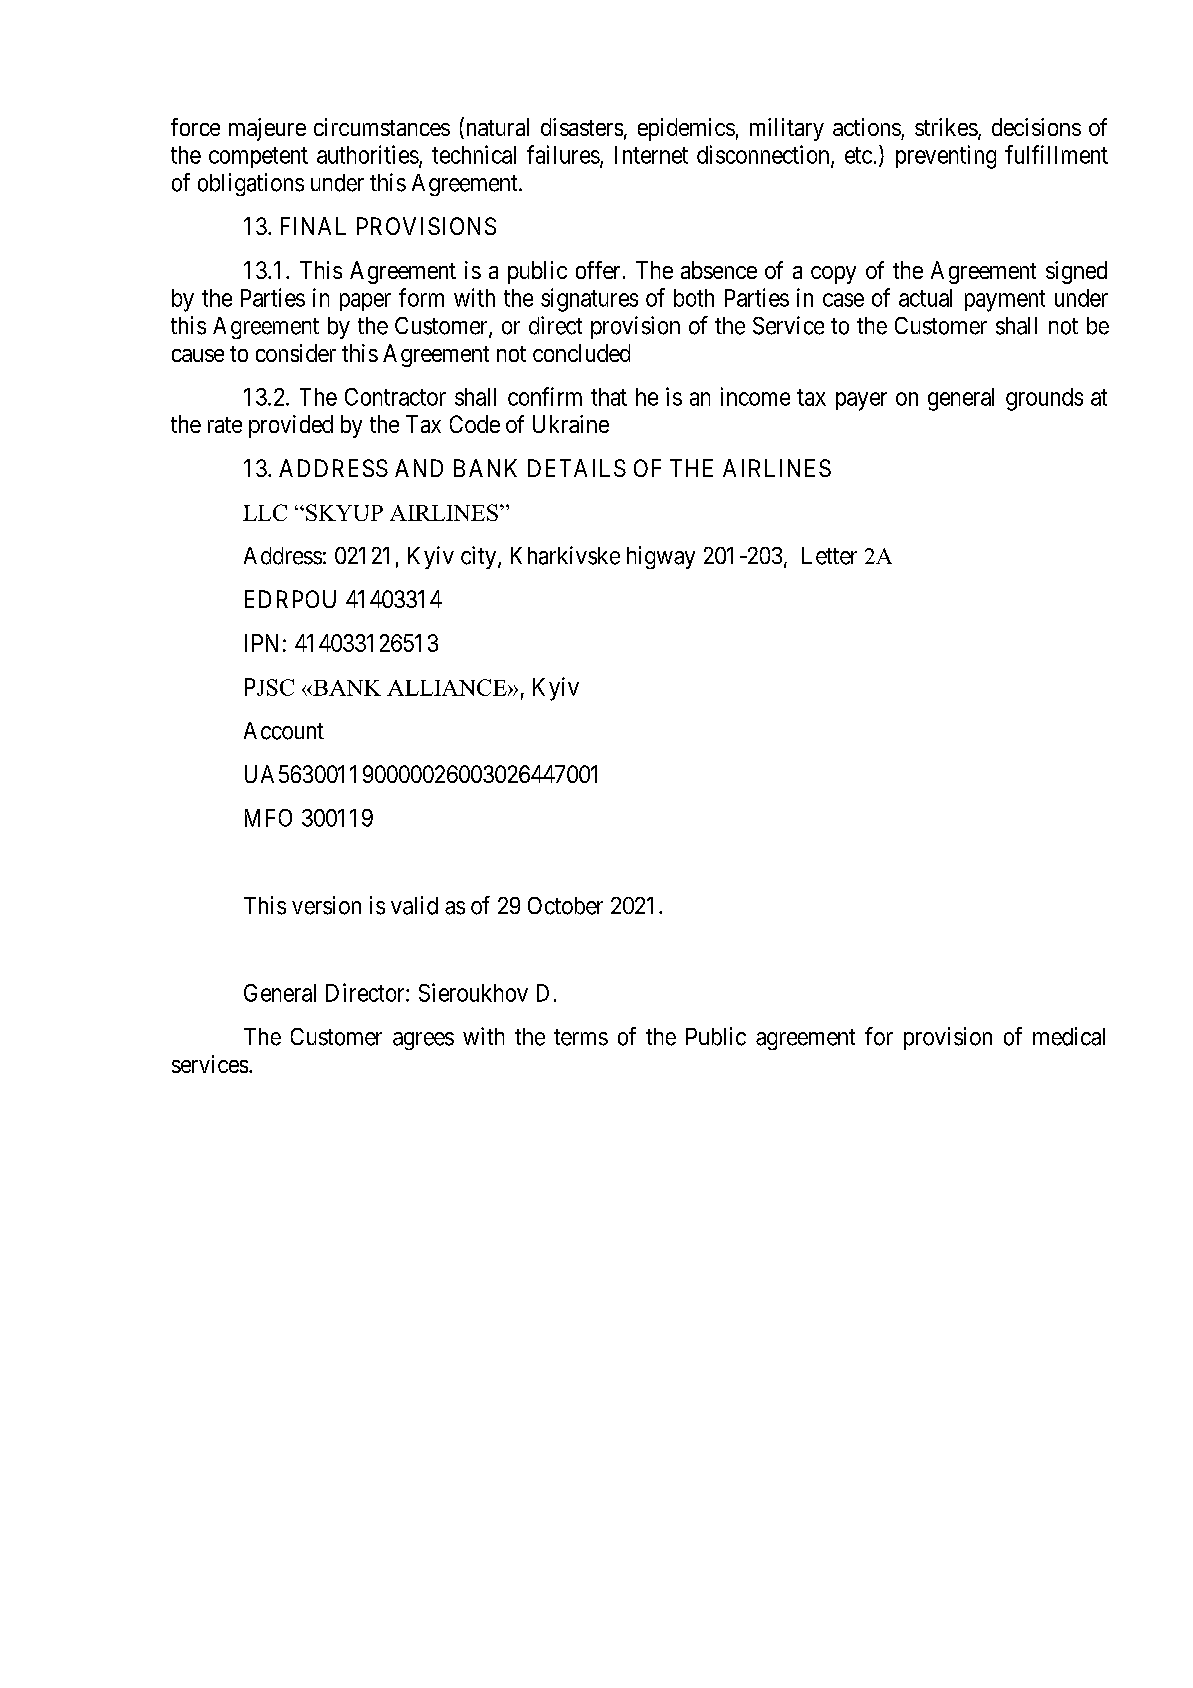  Describe the element at coordinates (829, 556) in the page. I see `Letter` at that location.
